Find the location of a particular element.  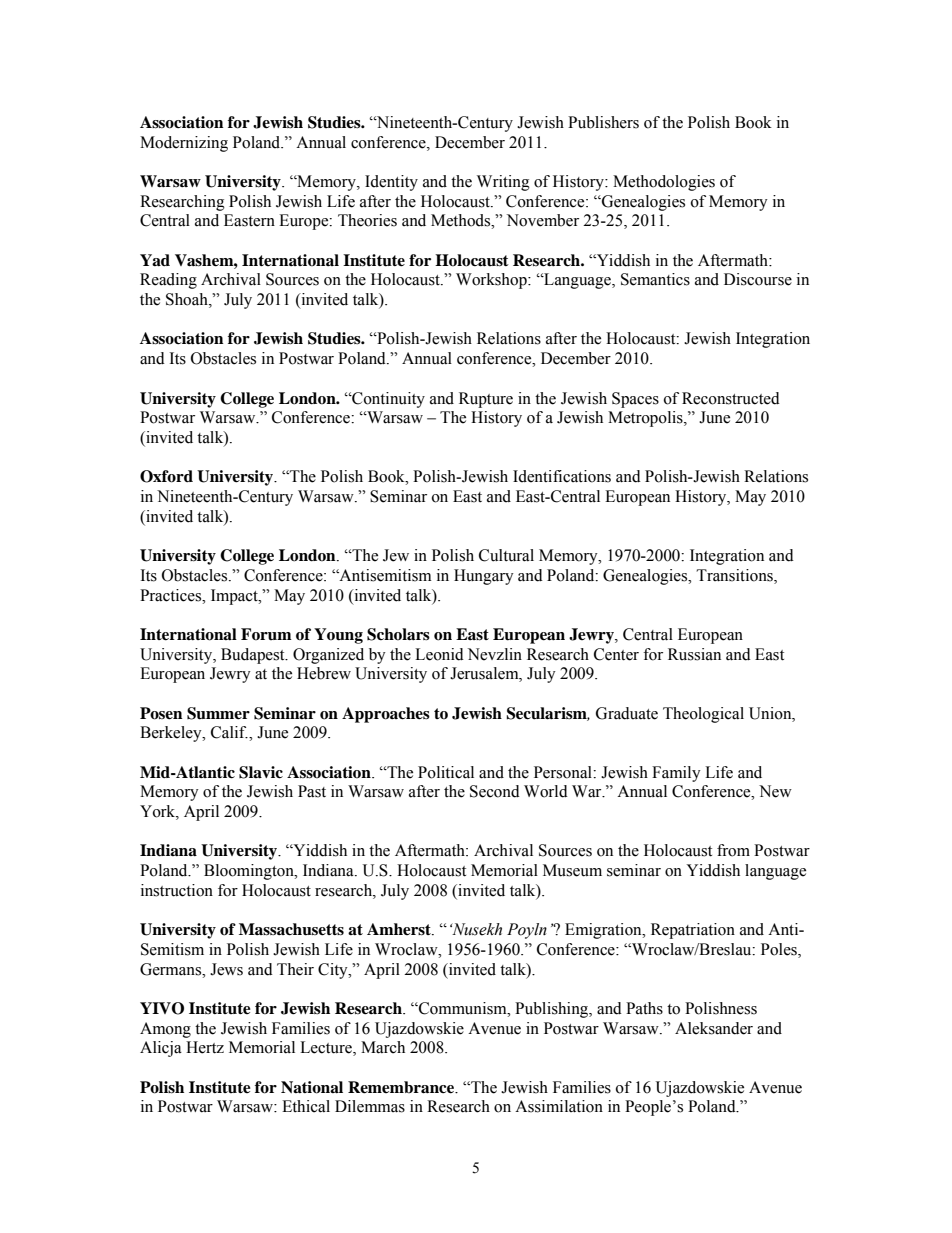

Reconstructed is located at coordinates (731, 398).
